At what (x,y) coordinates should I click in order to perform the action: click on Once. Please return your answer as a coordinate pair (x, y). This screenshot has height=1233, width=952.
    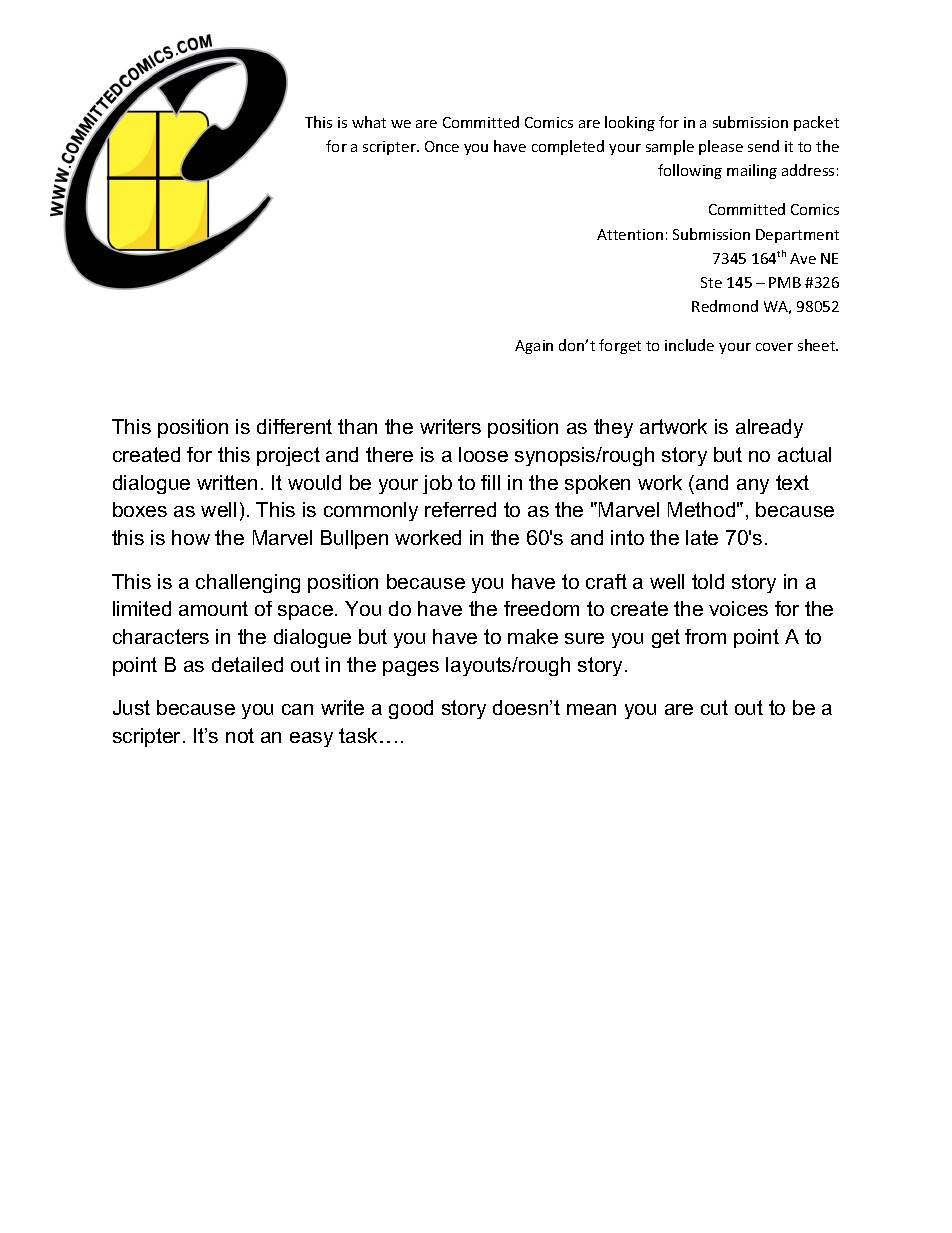
    Looking at the image, I should click on (442, 146).
